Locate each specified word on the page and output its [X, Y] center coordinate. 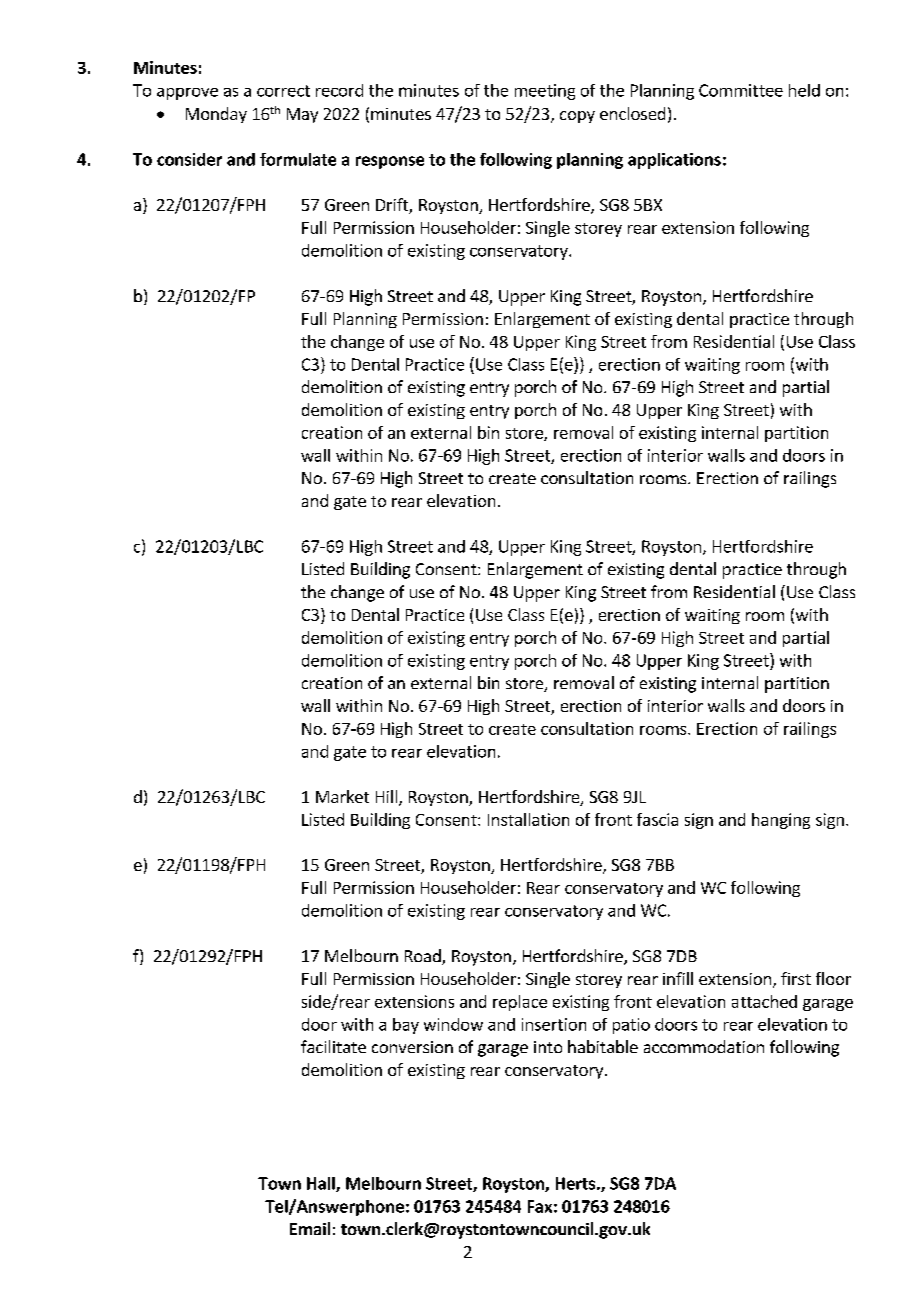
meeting [545, 92]
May [302, 115]
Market [342, 796]
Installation [528, 819]
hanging [781, 821]
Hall [322, 1184]
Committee [741, 90]
